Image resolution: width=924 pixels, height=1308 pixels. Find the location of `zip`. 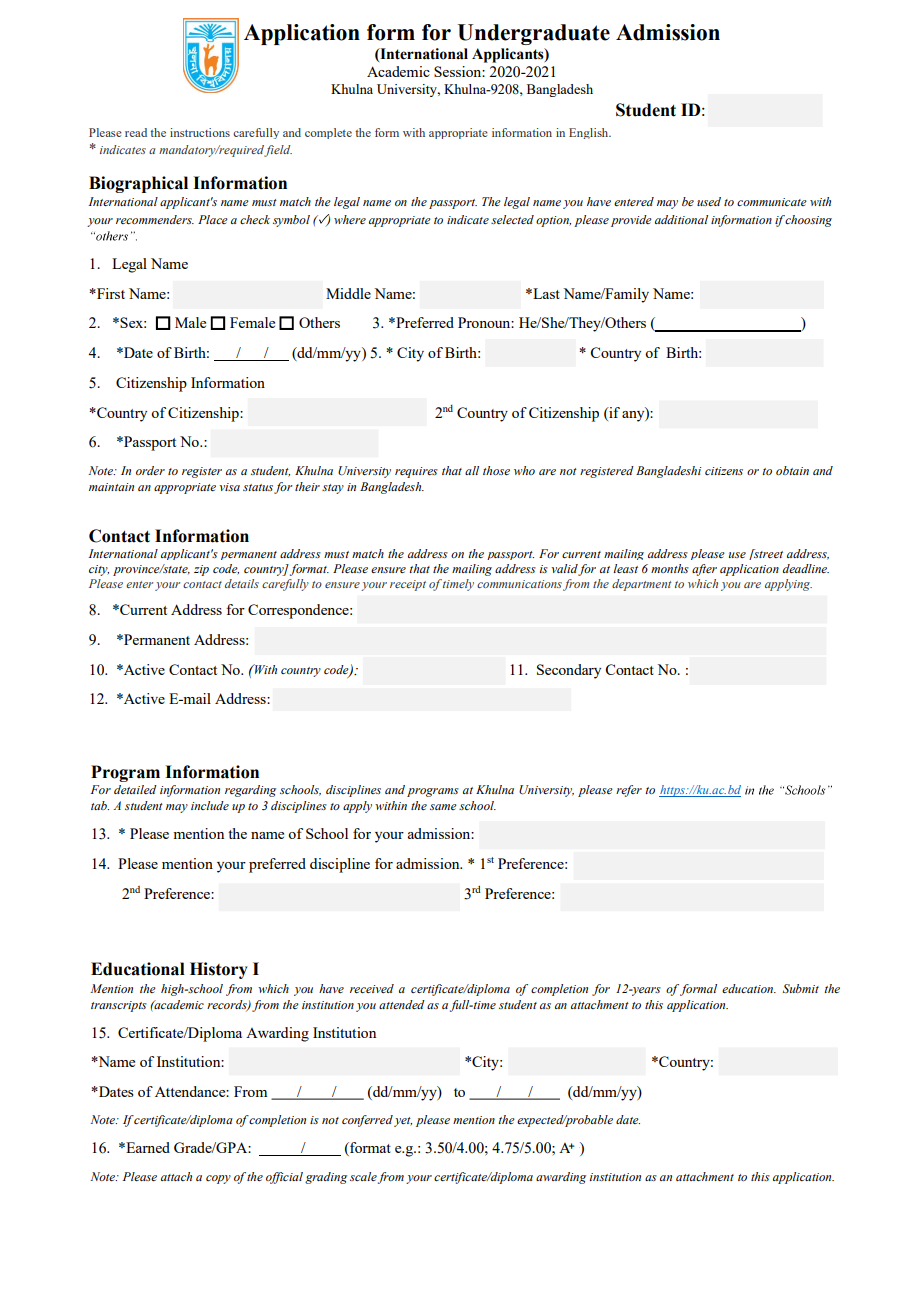

zip is located at coordinates (201, 570).
